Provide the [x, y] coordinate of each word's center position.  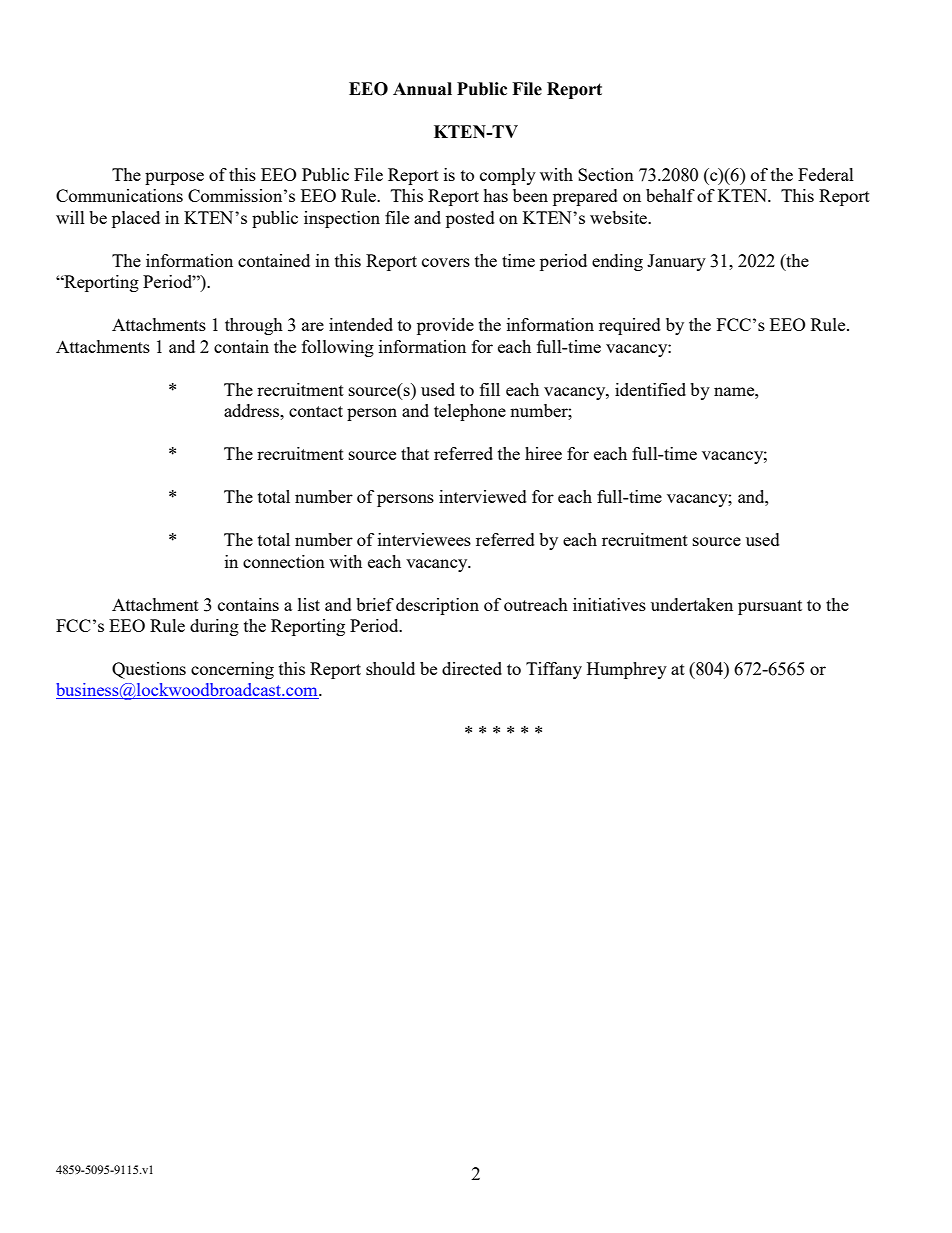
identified [650, 389]
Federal [826, 174]
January [676, 262]
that [415, 453]
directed [472, 668]
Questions [149, 670]
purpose [174, 178]
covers [446, 262]
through [254, 326]
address [252, 410]
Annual [422, 89]
